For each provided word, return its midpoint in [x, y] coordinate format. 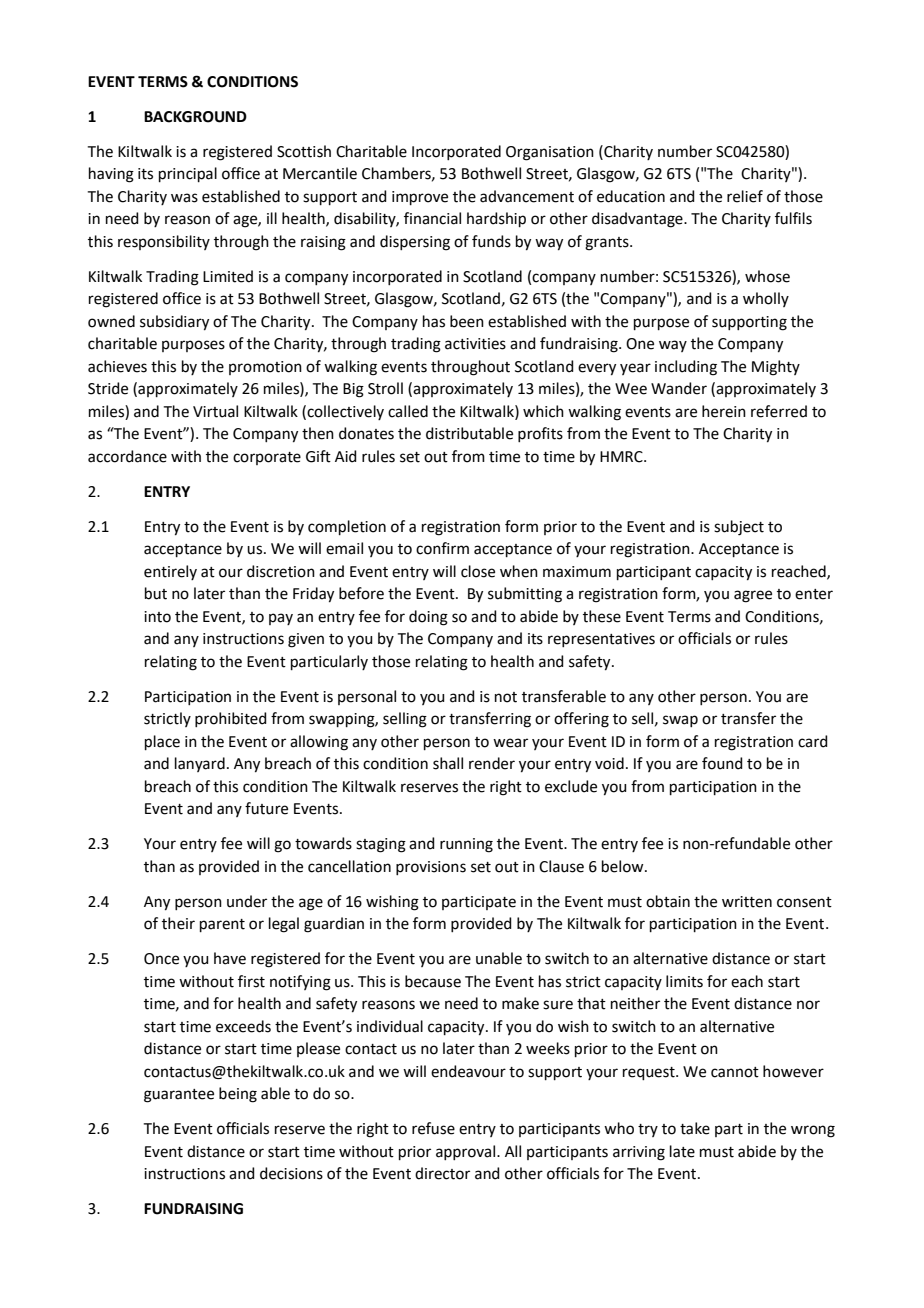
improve [420, 198]
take [695, 1128]
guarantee [179, 1096]
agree [753, 596]
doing [428, 618]
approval [465, 1152]
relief [745, 196]
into [157, 617]
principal [188, 174]
